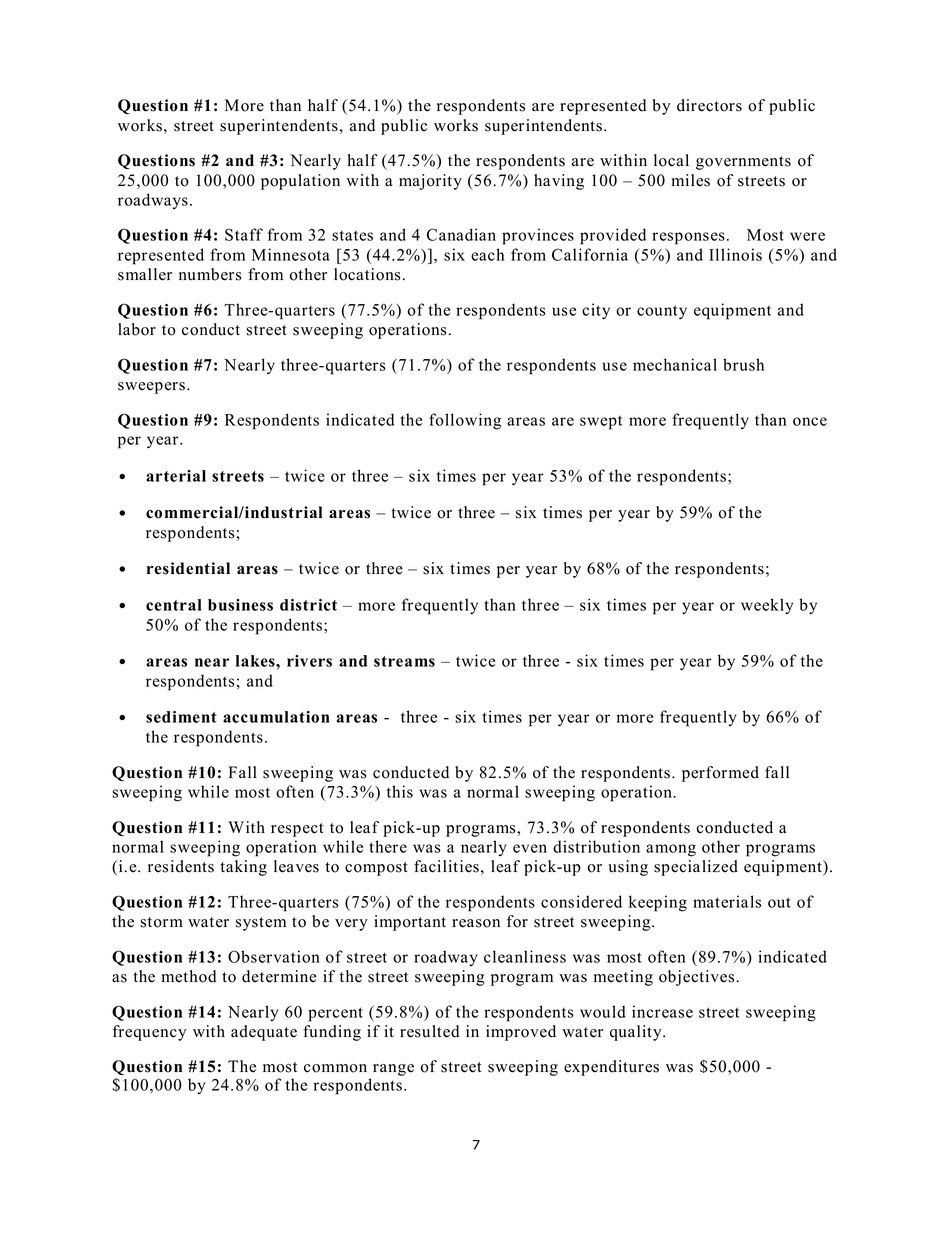  What do you see at coordinates (181, 717) in the image?
I see `sediment` at bounding box center [181, 717].
